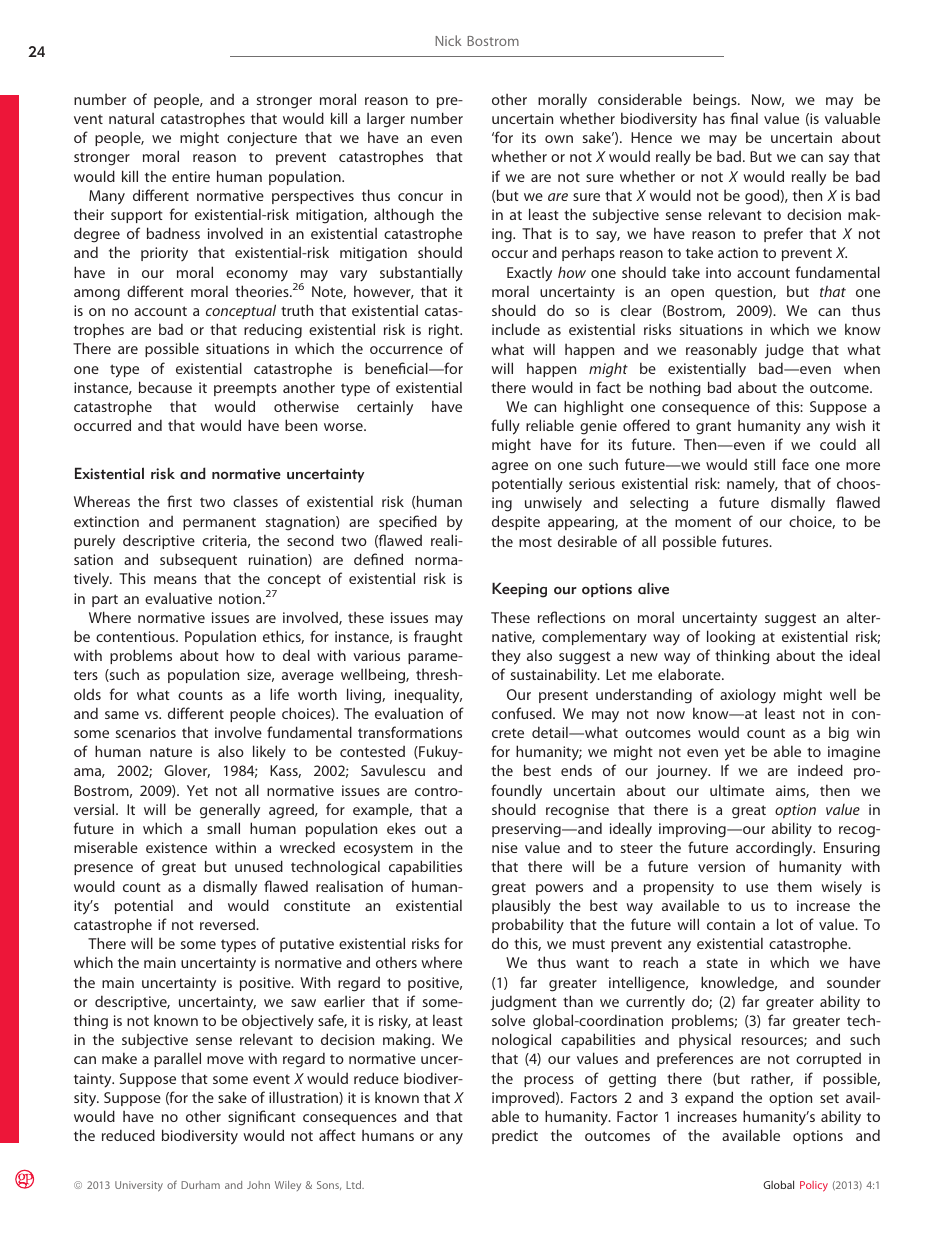 The width and height of the screenshot is (952, 1240). Describe the element at coordinates (794, 886) in the screenshot. I see `them` at that location.
